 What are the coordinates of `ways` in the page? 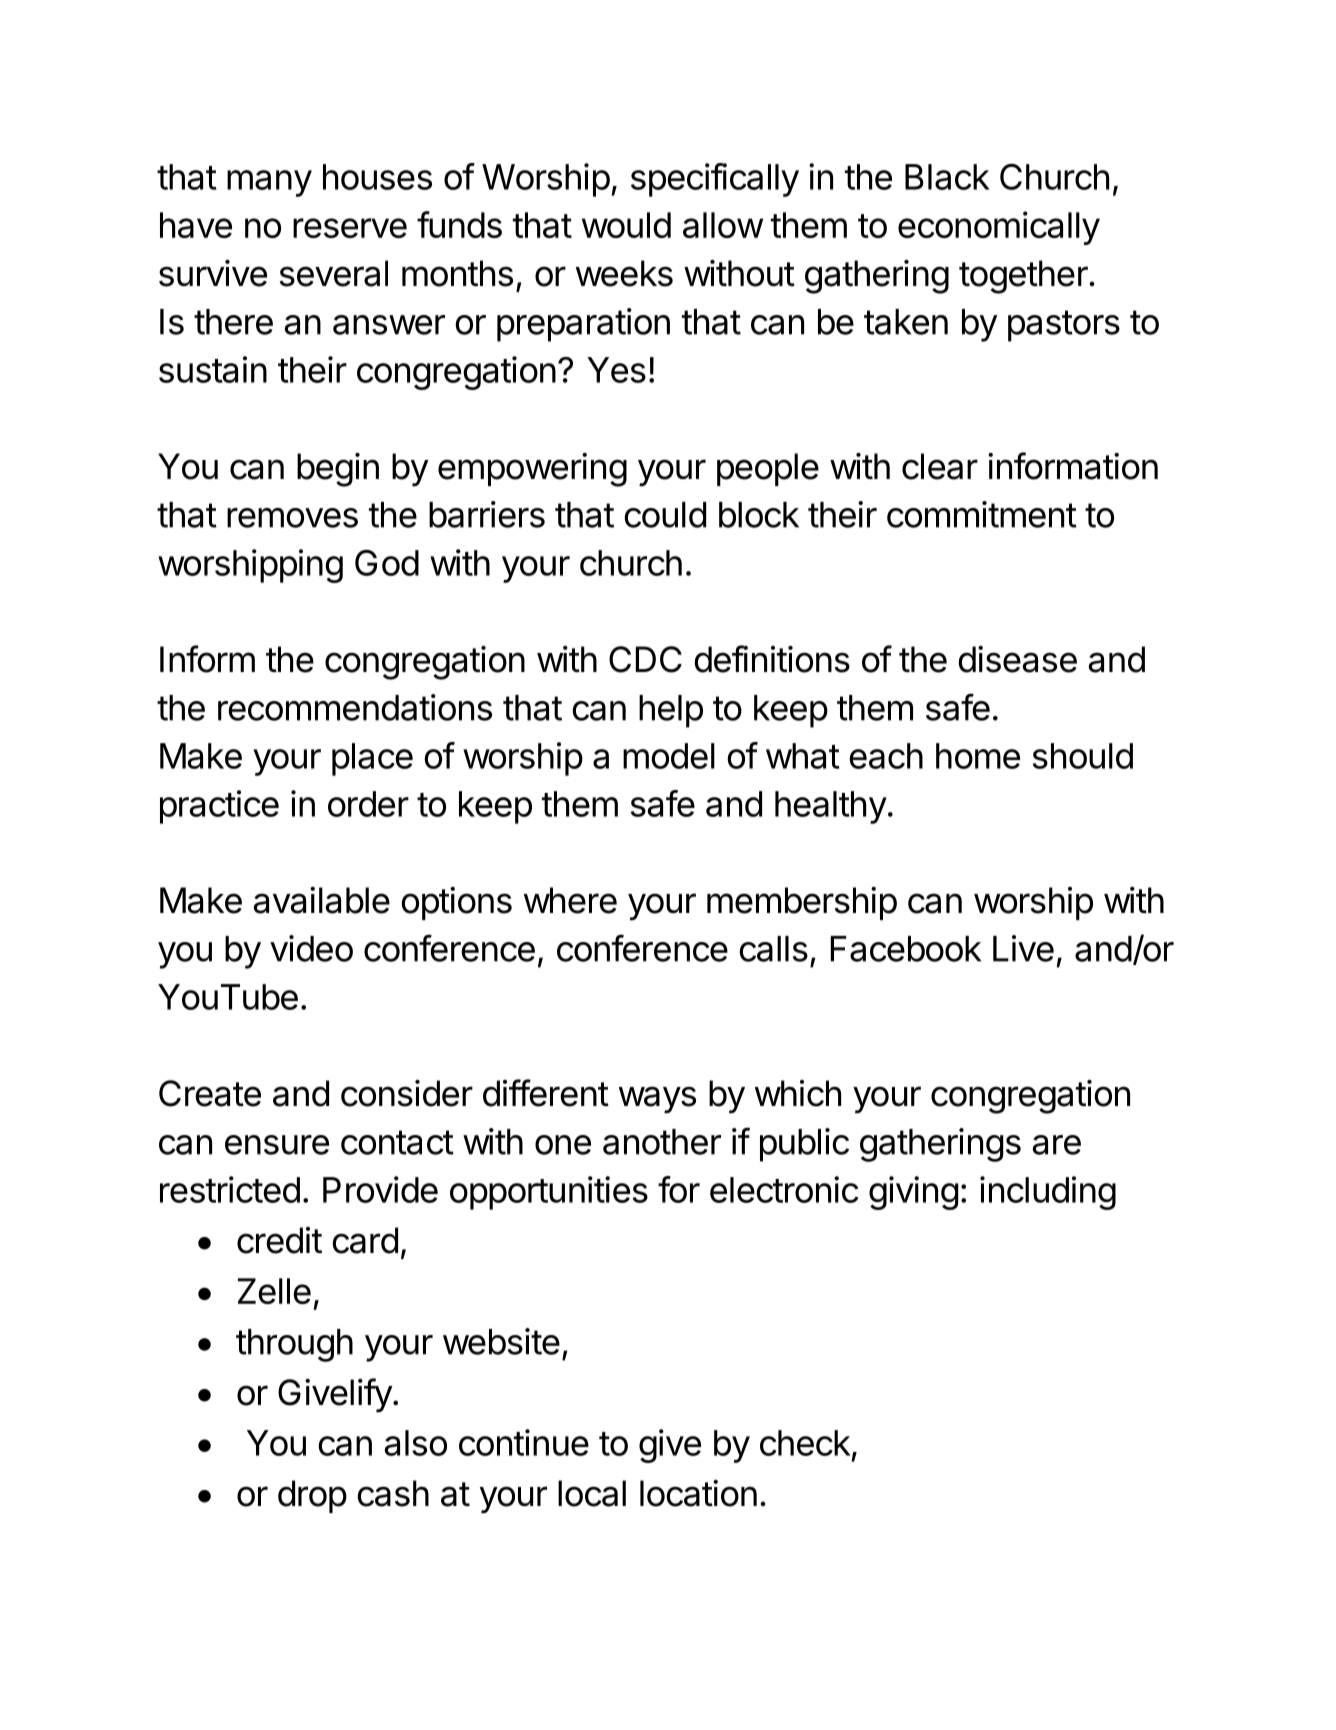 It's located at (657, 1100).
